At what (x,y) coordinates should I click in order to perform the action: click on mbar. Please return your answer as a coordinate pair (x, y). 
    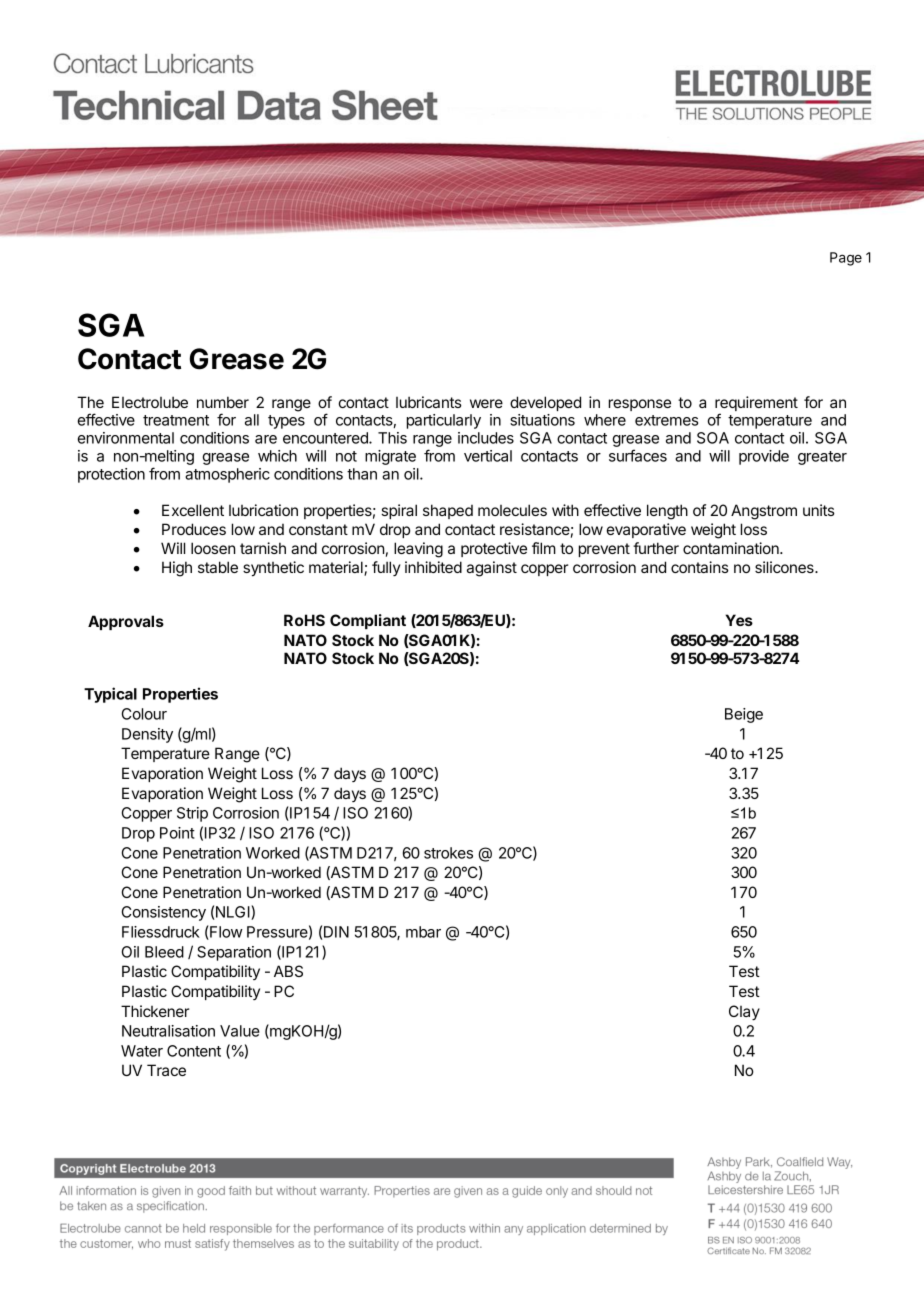
    Looking at the image, I should click on (423, 932).
